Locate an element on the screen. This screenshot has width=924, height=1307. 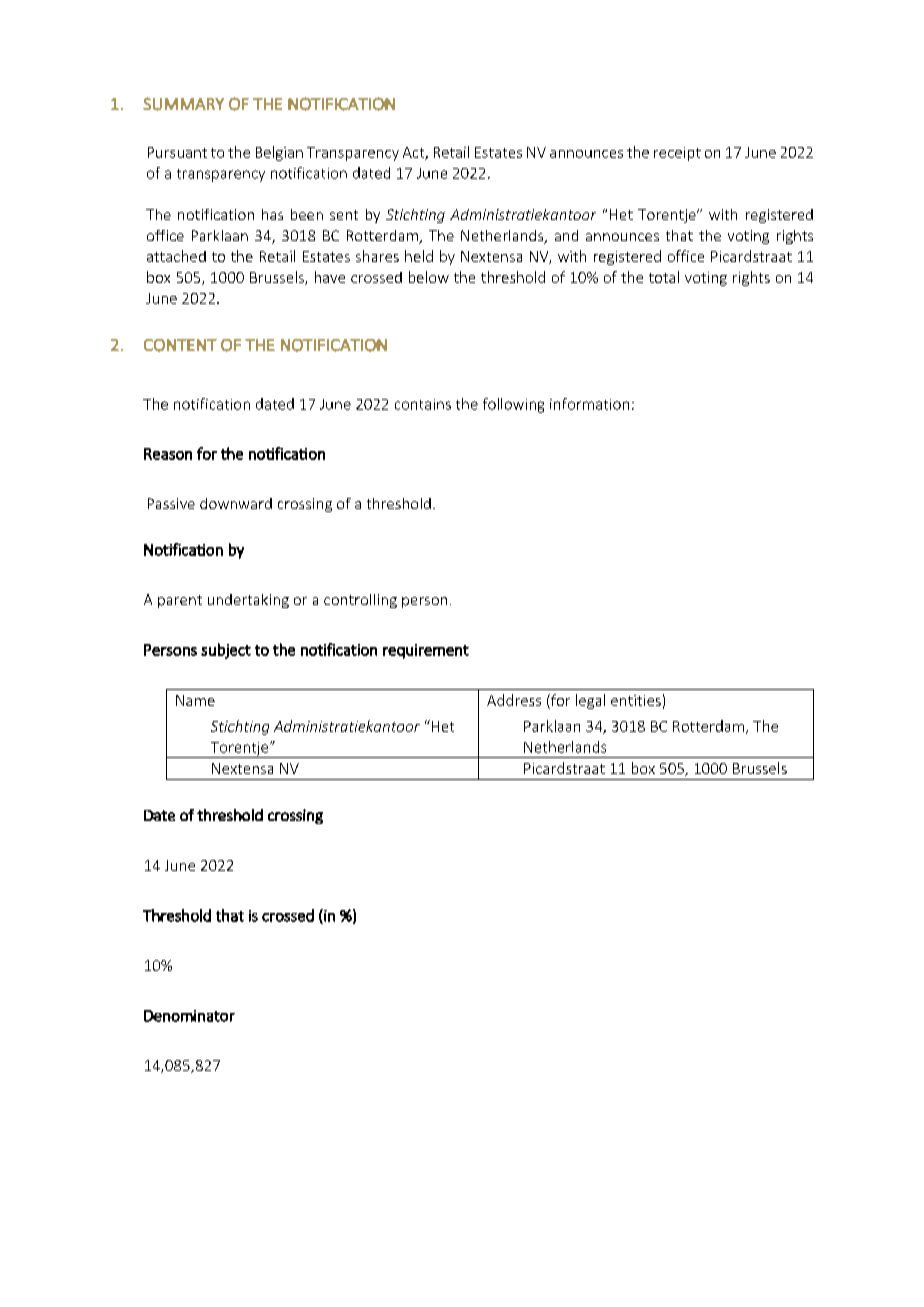
CONTENT is located at coordinates (180, 345).
